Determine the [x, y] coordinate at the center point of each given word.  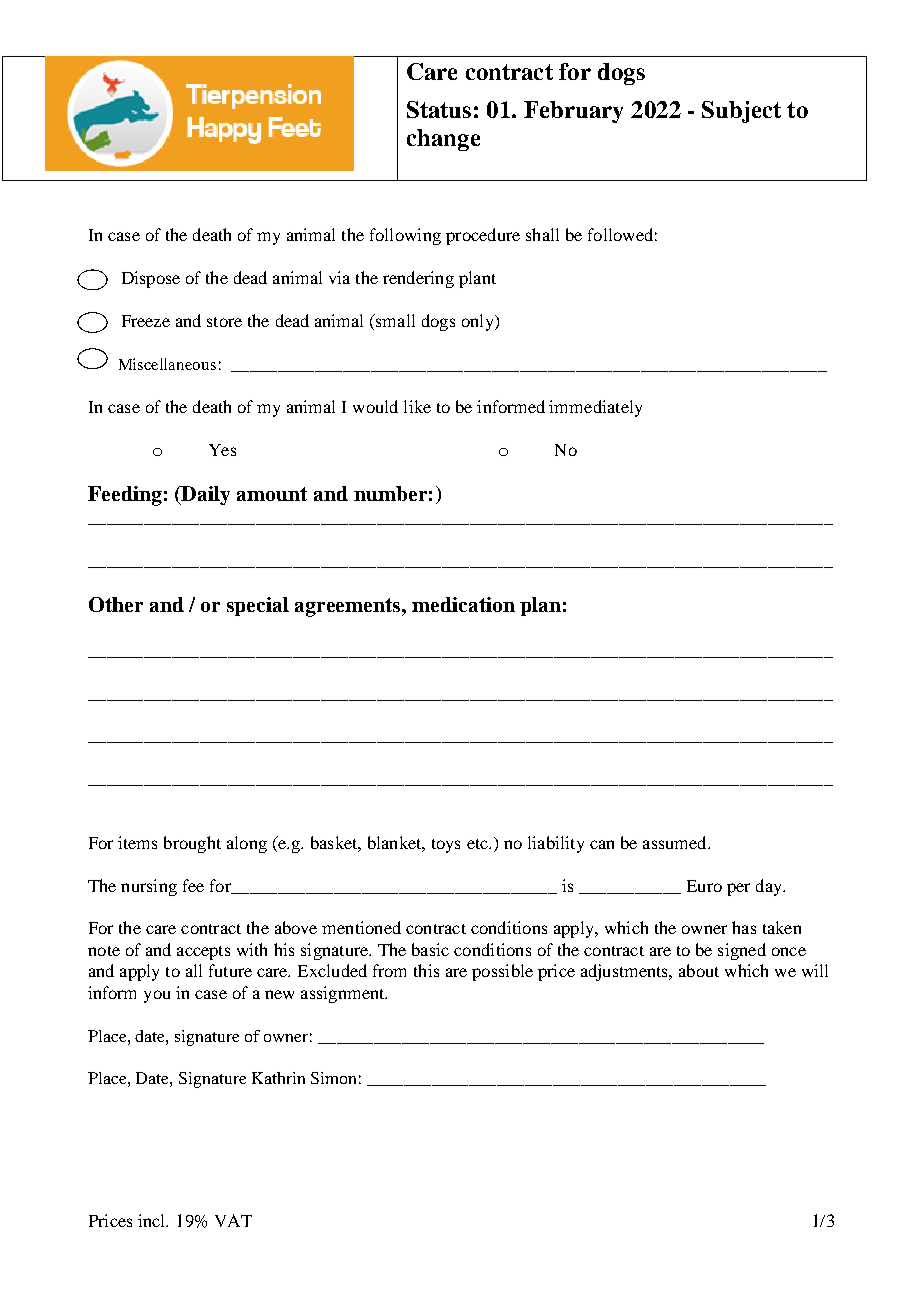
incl [153, 1220]
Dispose [151, 279]
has [744, 927]
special [258, 606]
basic [430, 949]
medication [463, 604]
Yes [222, 450]
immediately [595, 408]
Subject [741, 112]
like [417, 406]
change [443, 140]
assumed [676, 842]
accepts [203, 953]
